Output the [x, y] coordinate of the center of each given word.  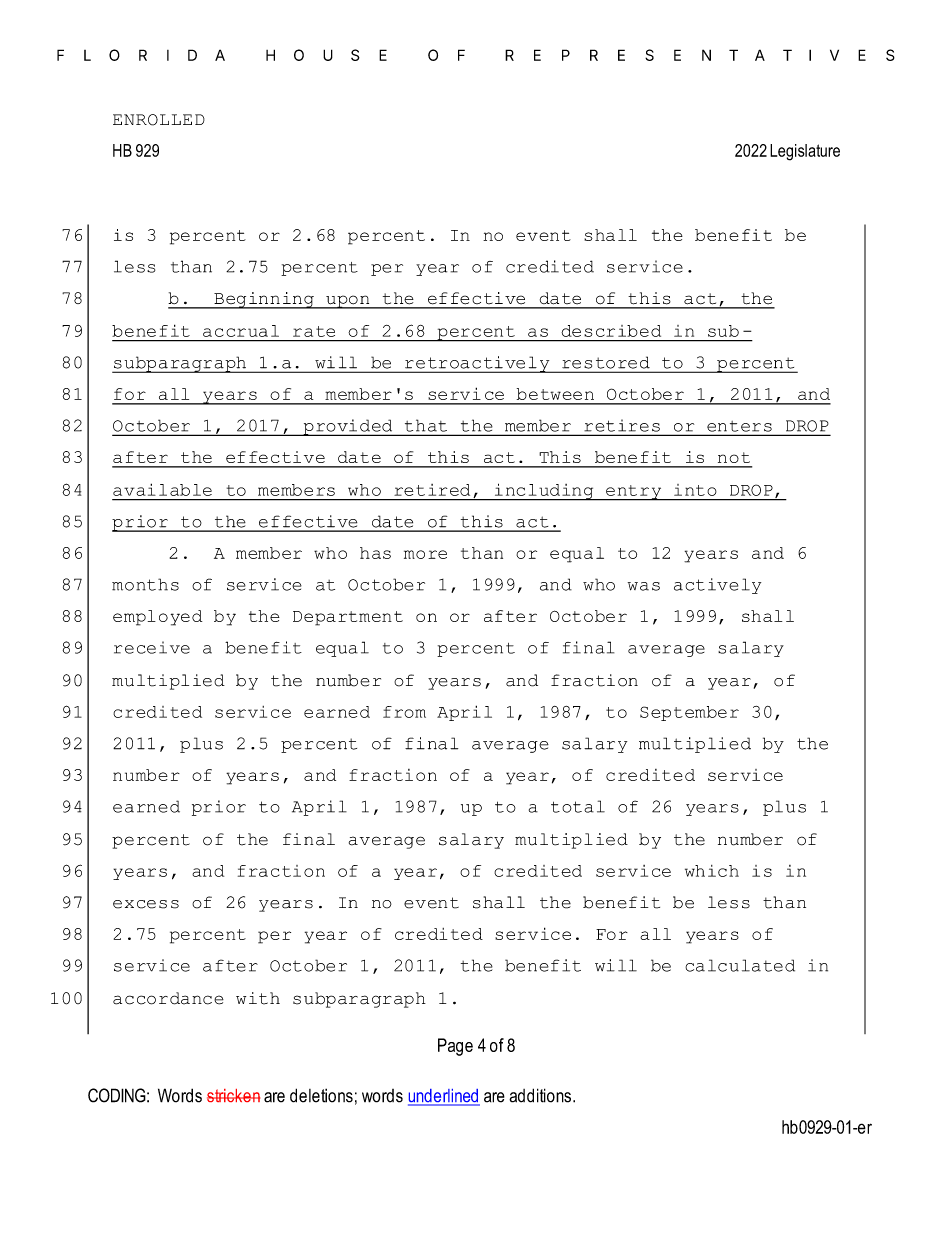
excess [146, 904]
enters [739, 426]
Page [455, 1047]
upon [348, 302]
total [578, 806]
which [712, 871]
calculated [740, 965]
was [644, 586]
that [426, 426]
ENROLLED [159, 120]
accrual [241, 331]
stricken [233, 1095]
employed [157, 618]
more [425, 554]
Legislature [805, 152]
